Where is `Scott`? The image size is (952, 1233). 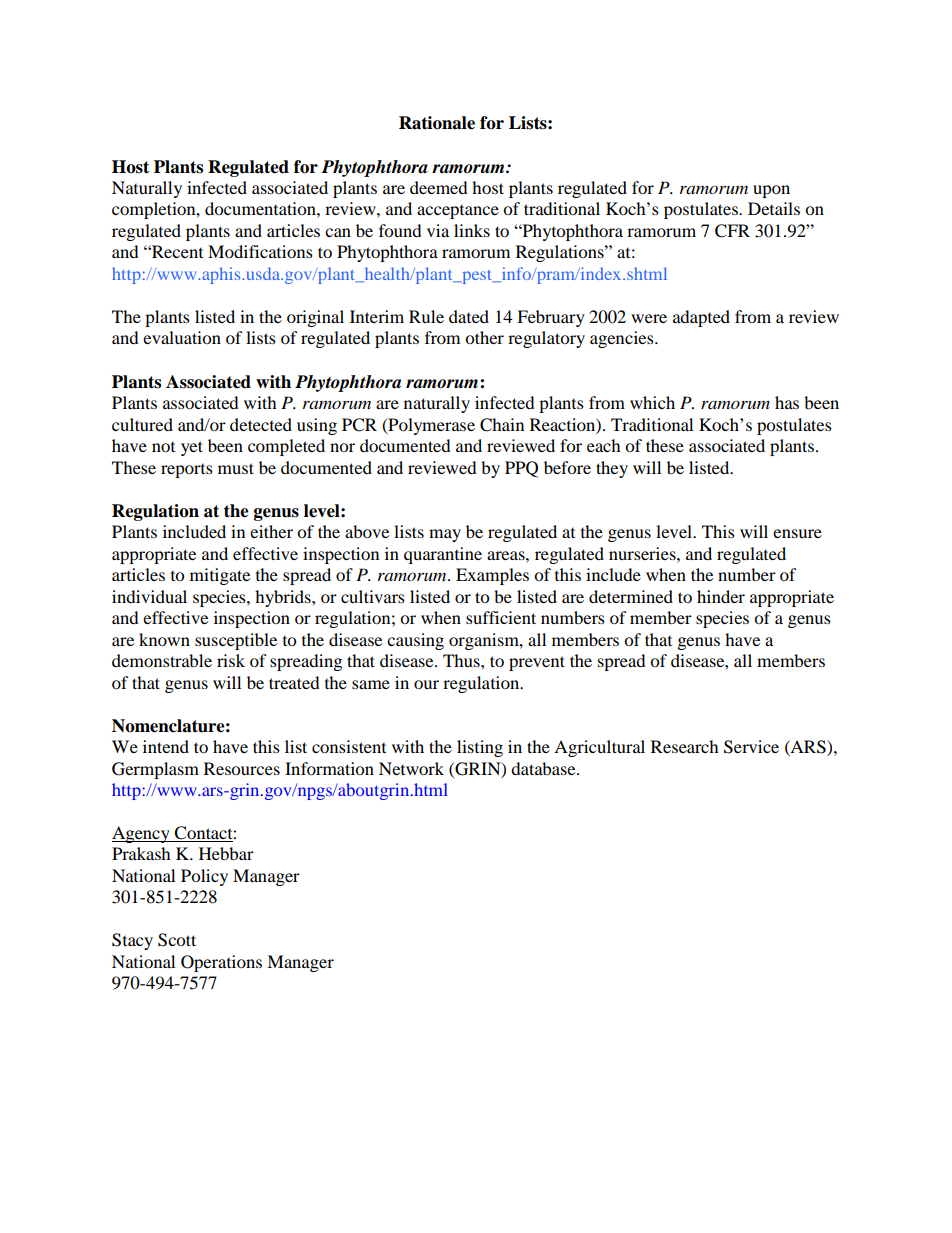
Scott is located at coordinates (177, 940).
